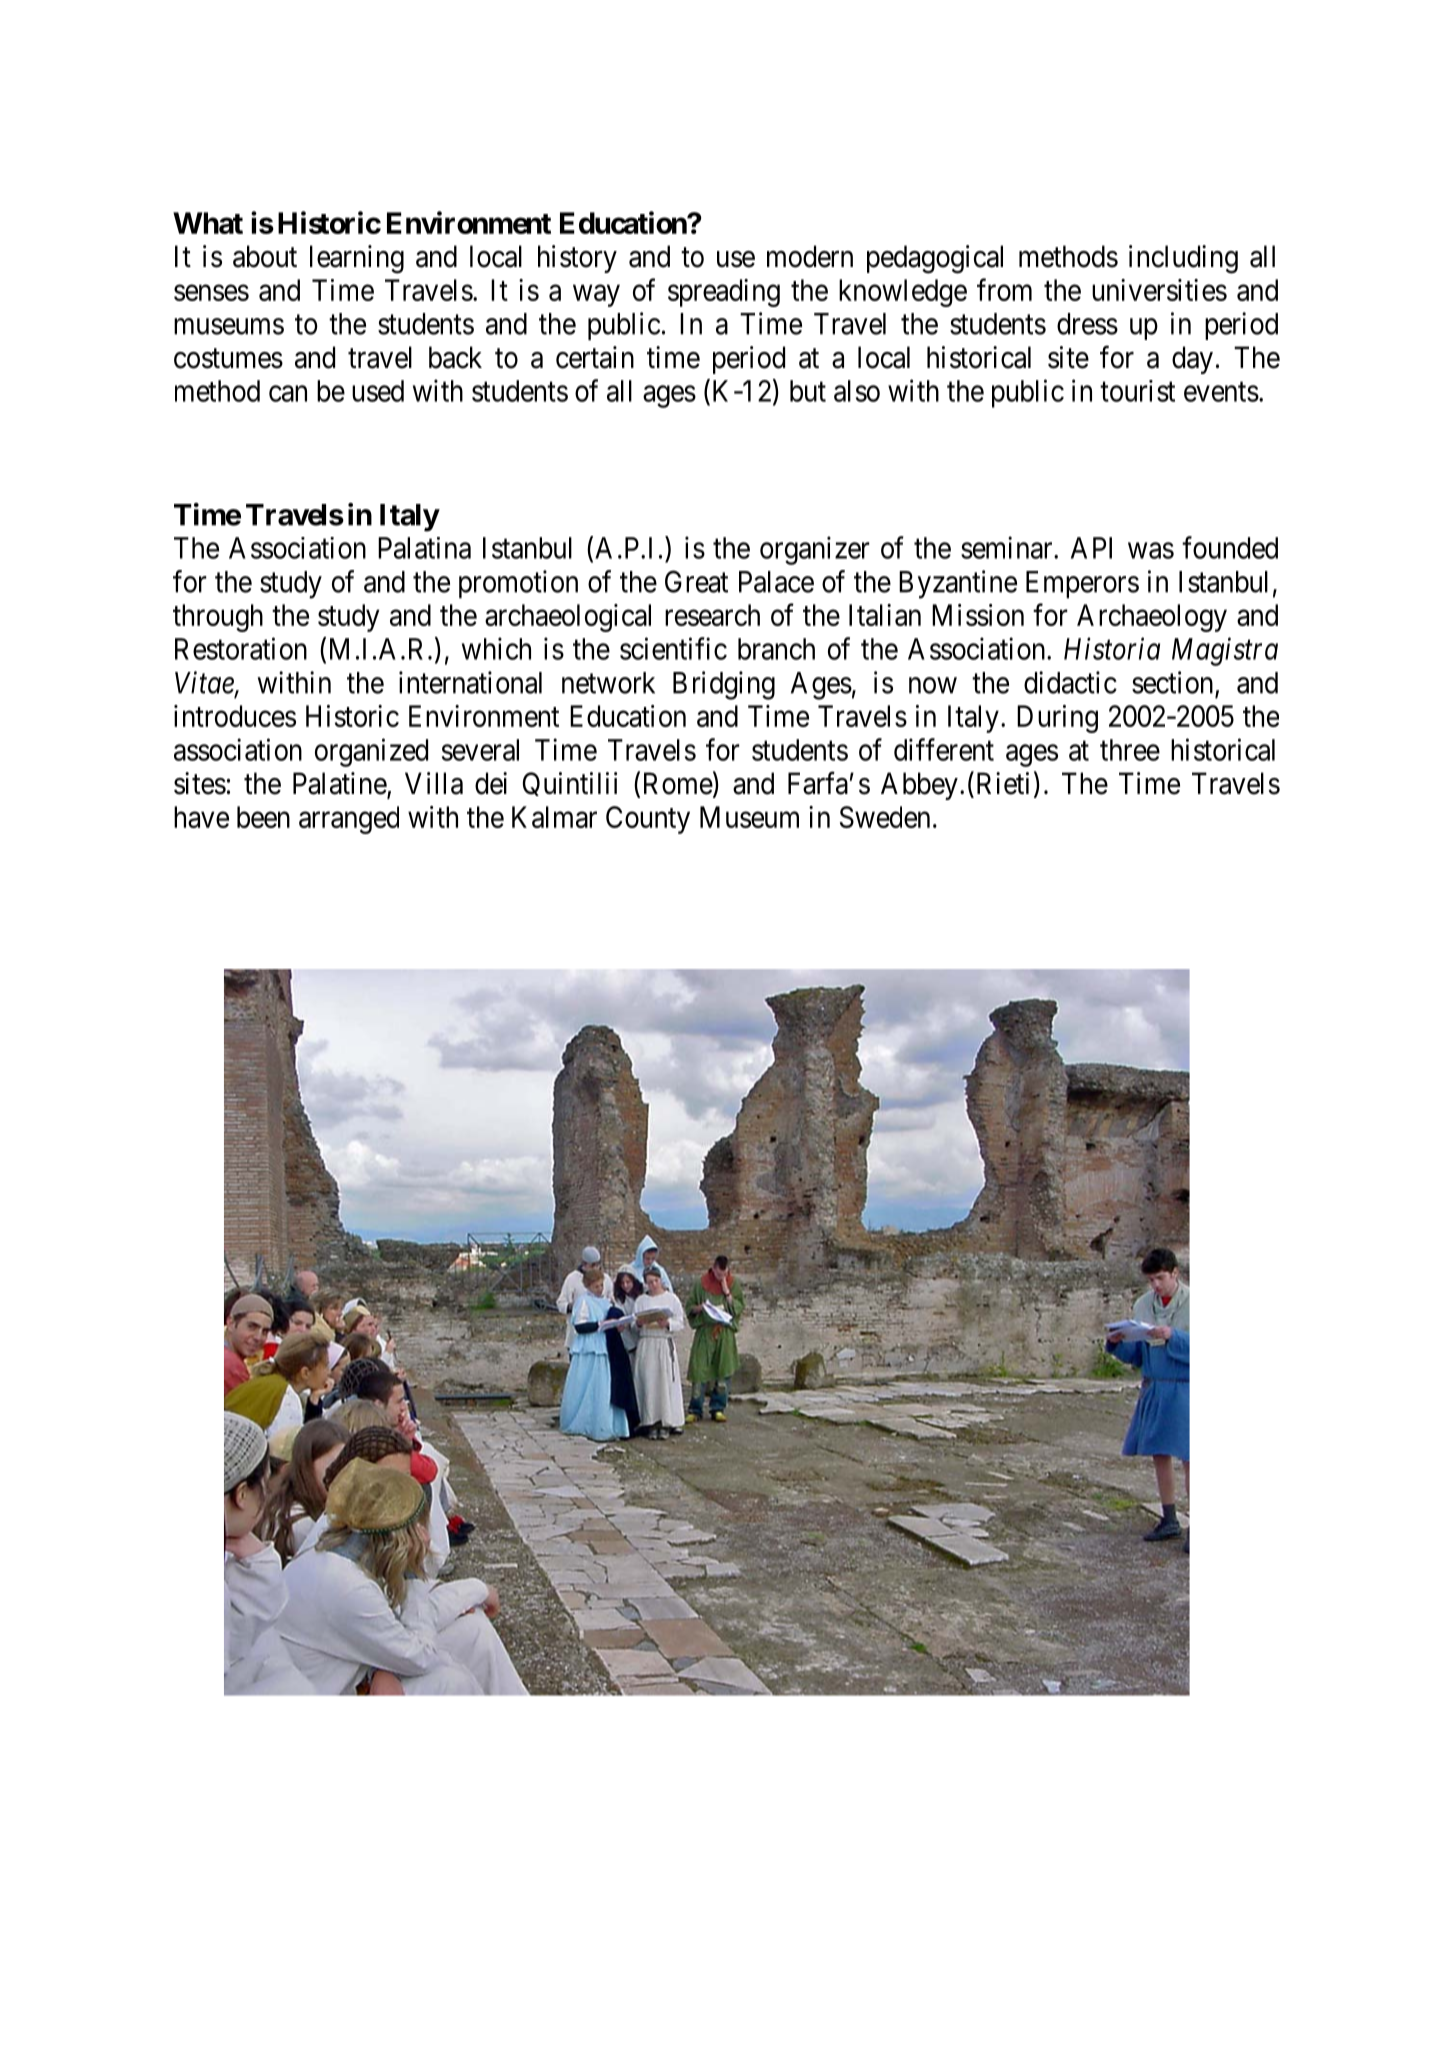 The image size is (1451, 2053). Describe the element at coordinates (1137, 391) in the screenshot. I see `tourist` at that location.
